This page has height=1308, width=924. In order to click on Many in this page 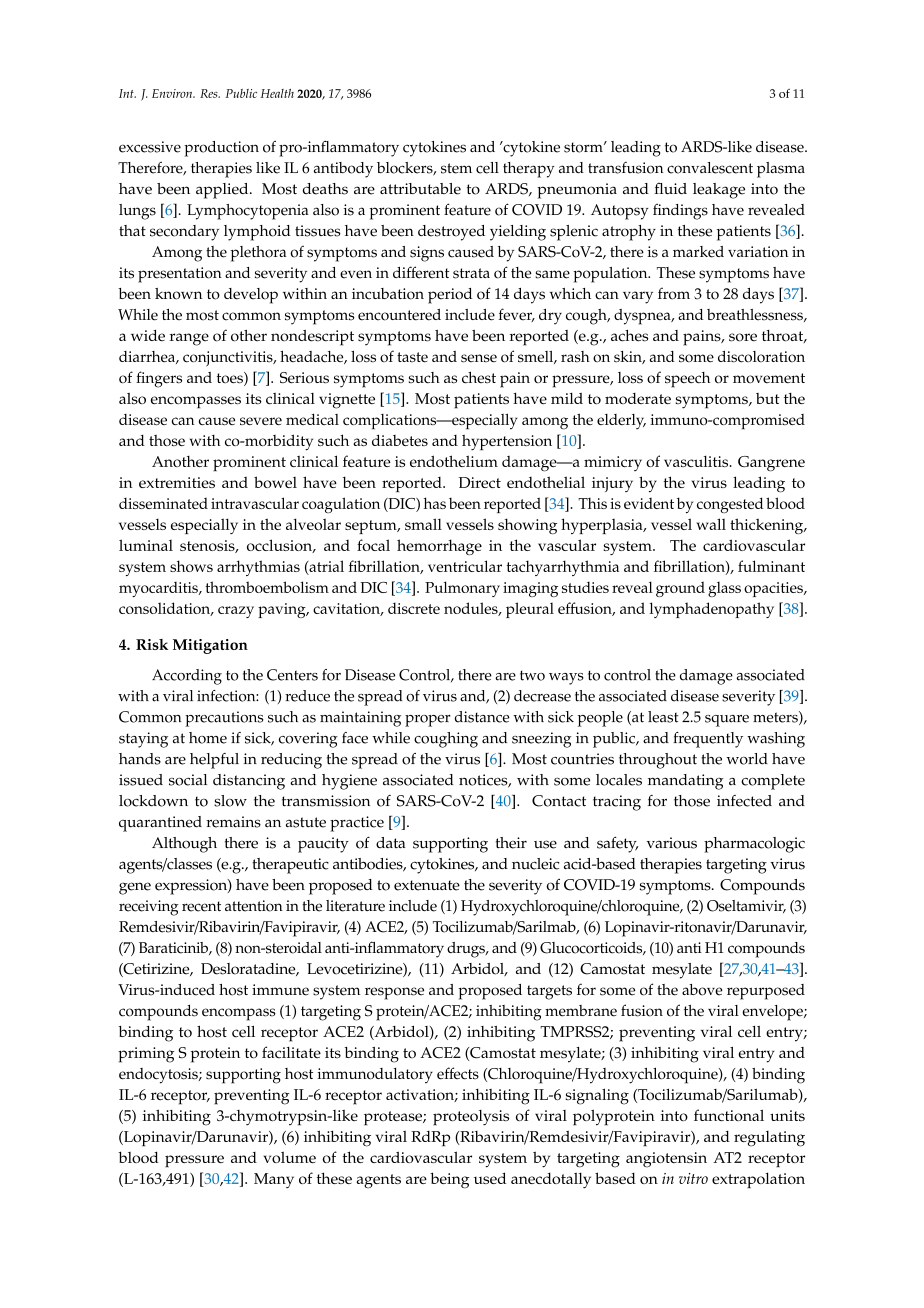, I will do `click(274, 1180)`.
